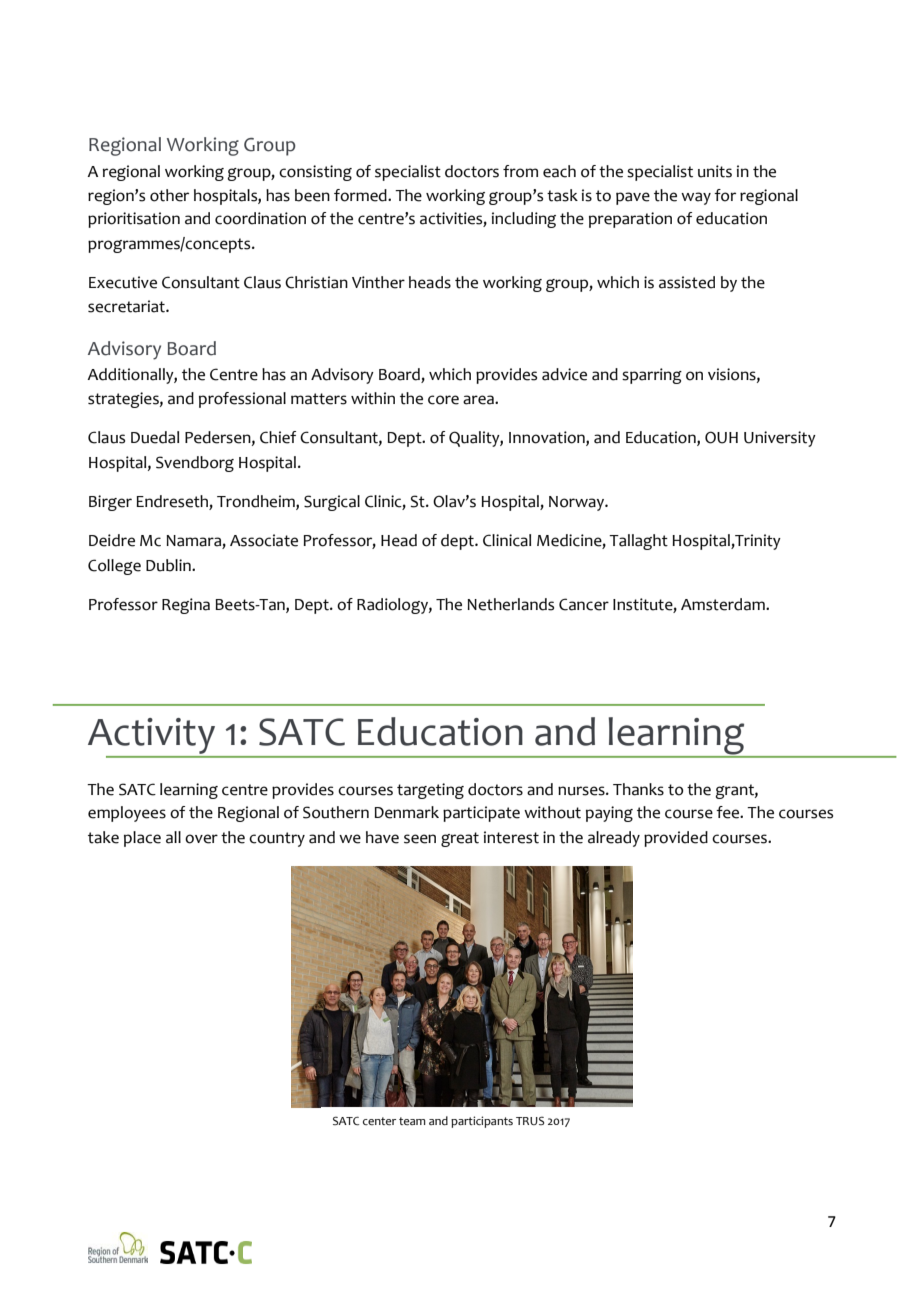 This screenshot has height=1308, width=924. What do you see at coordinates (169, 195) in the screenshot?
I see `other` at bounding box center [169, 195].
